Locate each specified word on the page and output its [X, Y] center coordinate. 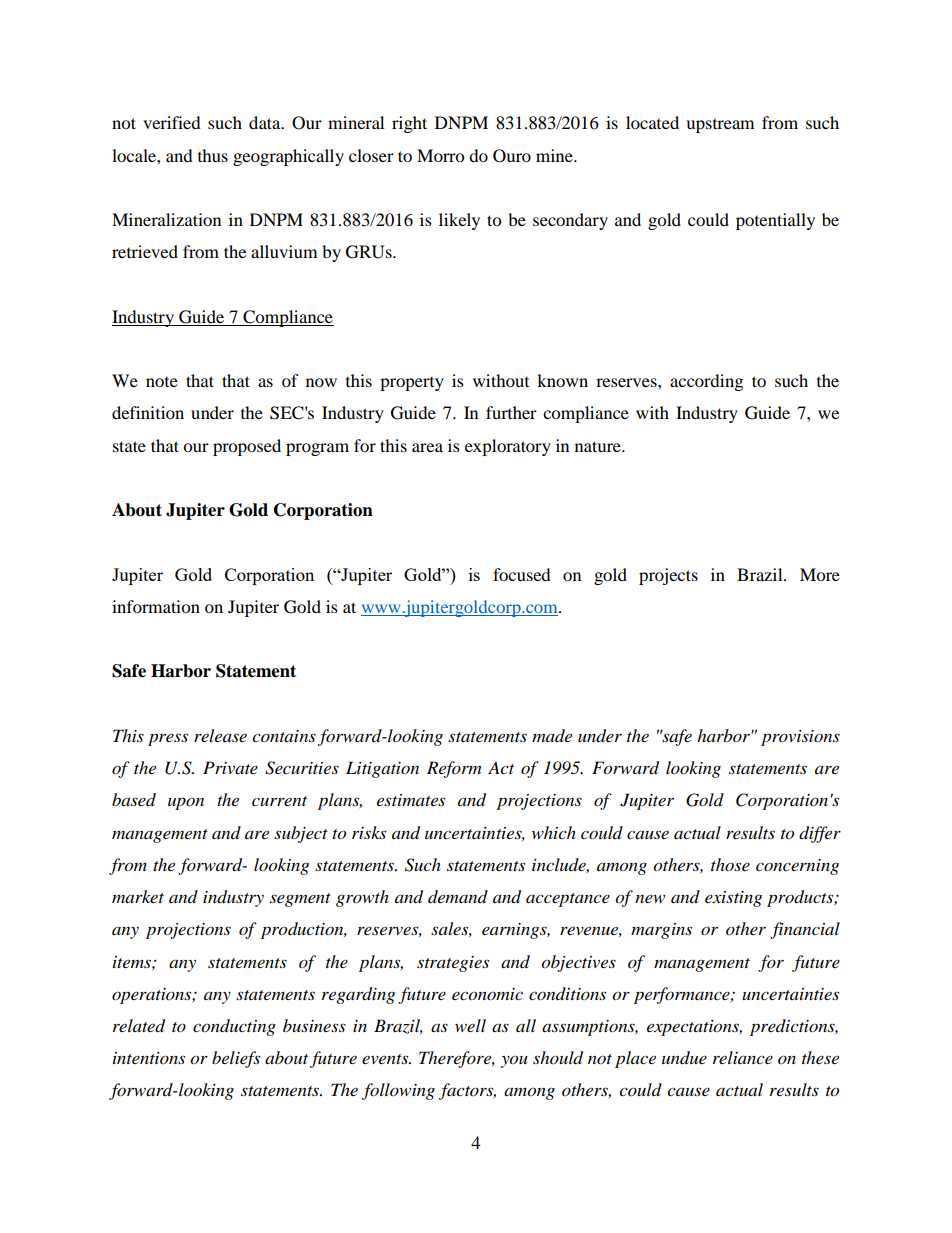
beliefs [236, 1059]
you [514, 1061]
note [162, 382]
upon [186, 803]
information [156, 606]
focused [522, 574]
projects [668, 576]
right [409, 124]
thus [213, 155]
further [511, 412]
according [706, 382]
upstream [720, 126]
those [730, 864]
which [554, 832]
